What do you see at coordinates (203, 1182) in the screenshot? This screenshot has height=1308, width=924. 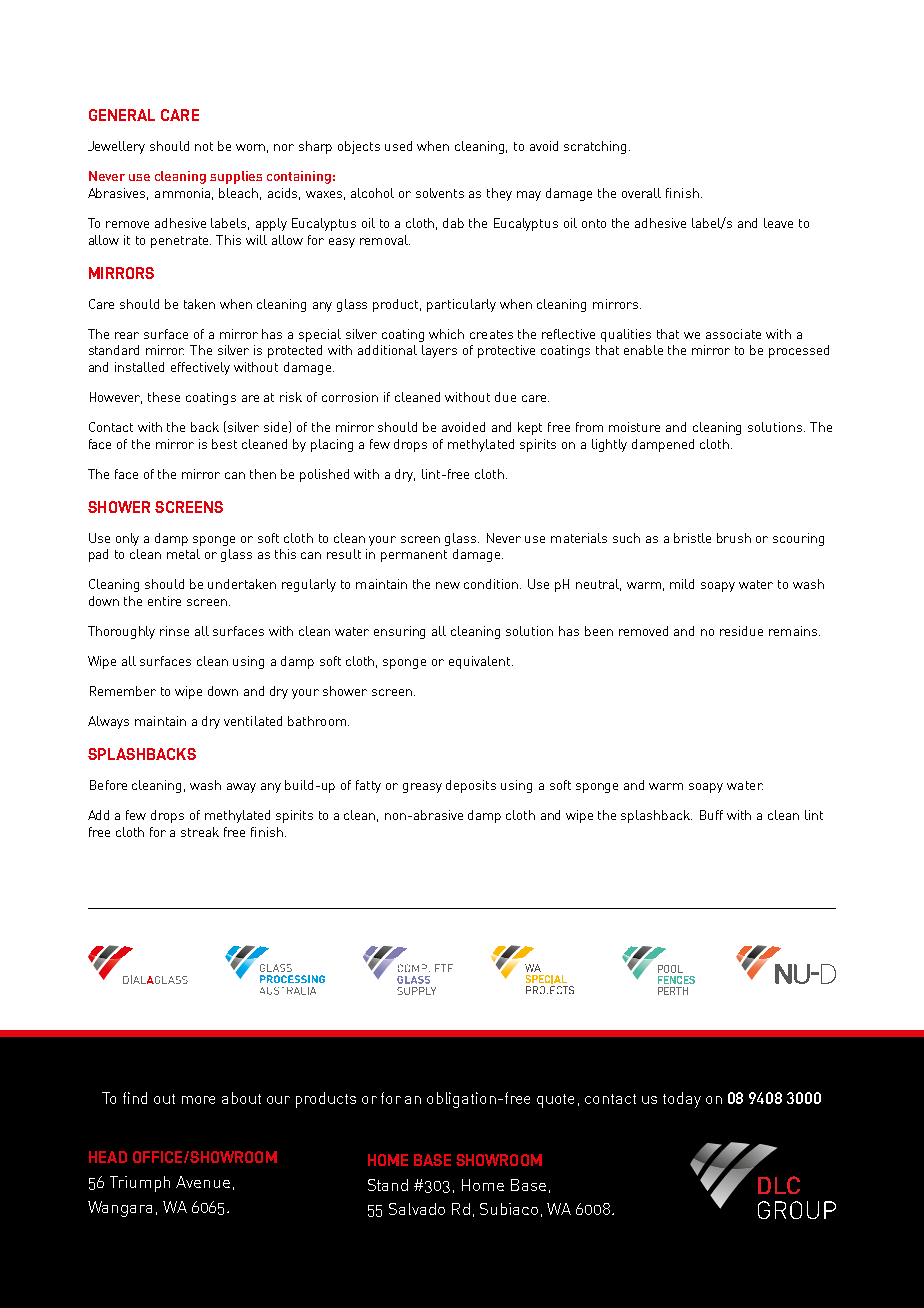 I see `Avenue` at bounding box center [203, 1182].
